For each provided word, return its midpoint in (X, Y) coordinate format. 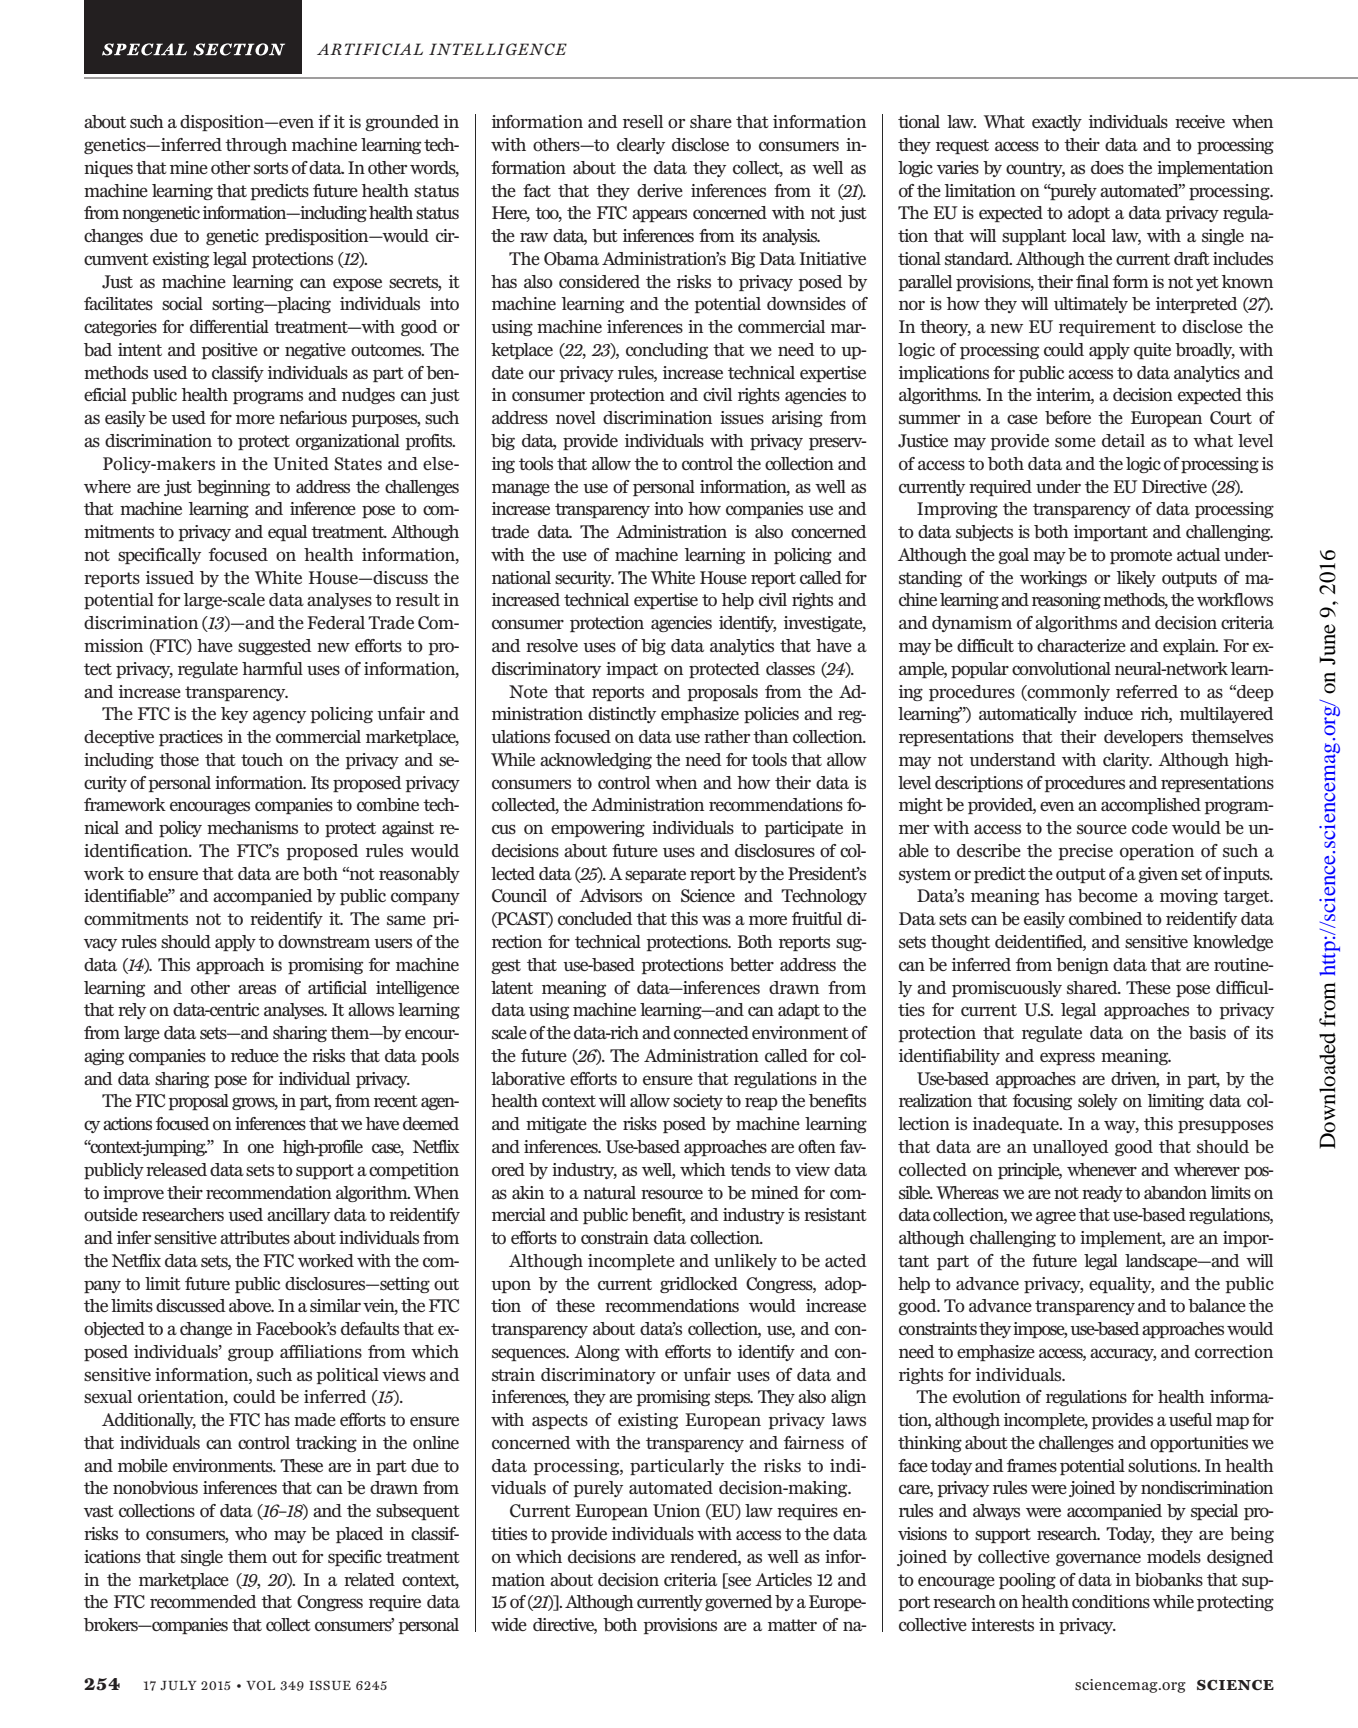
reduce (255, 1055)
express (1067, 1058)
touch (262, 760)
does (1107, 168)
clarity (1127, 761)
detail (1123, 440)
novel (576, 418)
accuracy (1123, 1354)
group (251, 1354)
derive (660, 190)
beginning (233, 488)
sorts (271, 168)
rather (727, 736)
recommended (203, 1602)
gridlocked (699, 1285)
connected (711, 1033)
